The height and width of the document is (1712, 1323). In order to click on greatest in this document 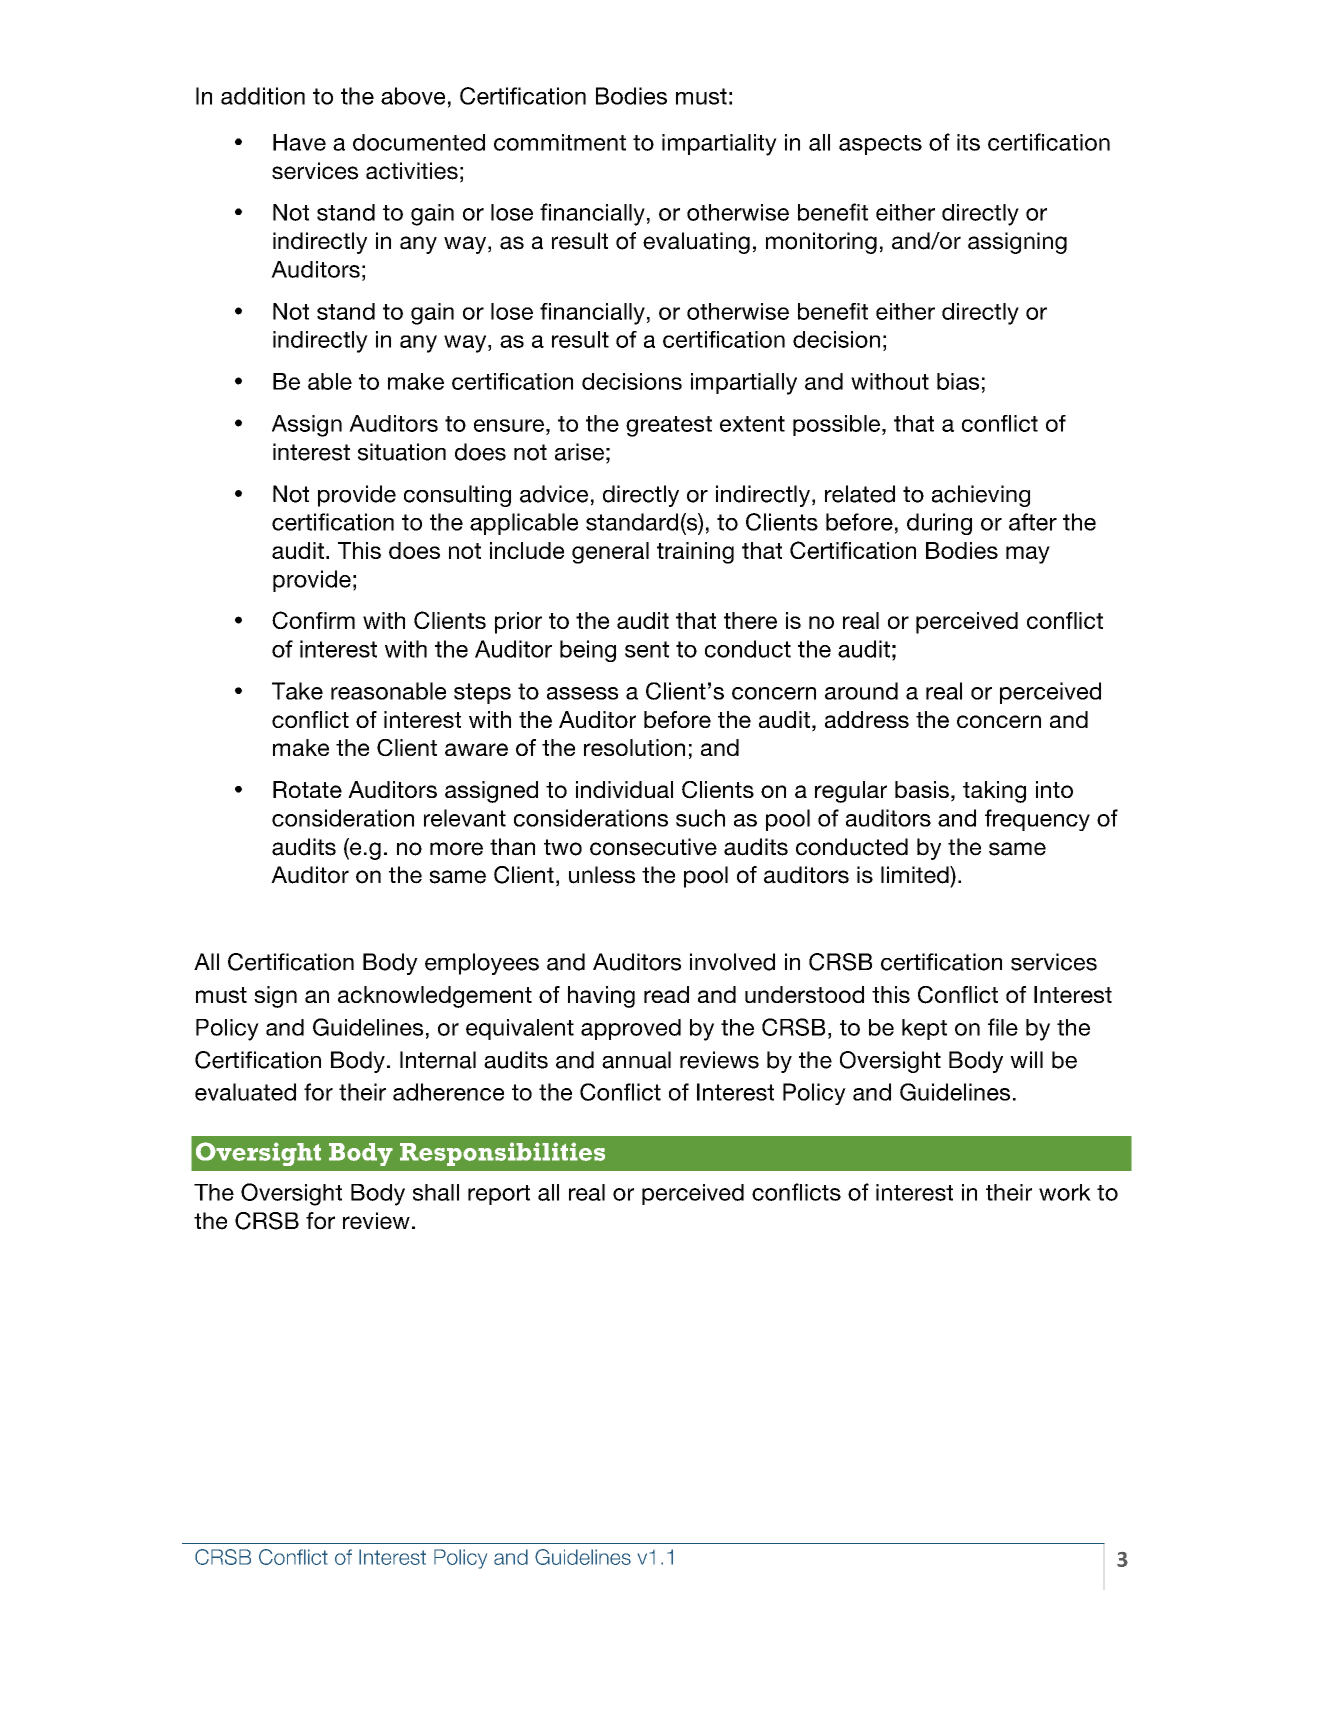, I will do `click(669, 426)`.
